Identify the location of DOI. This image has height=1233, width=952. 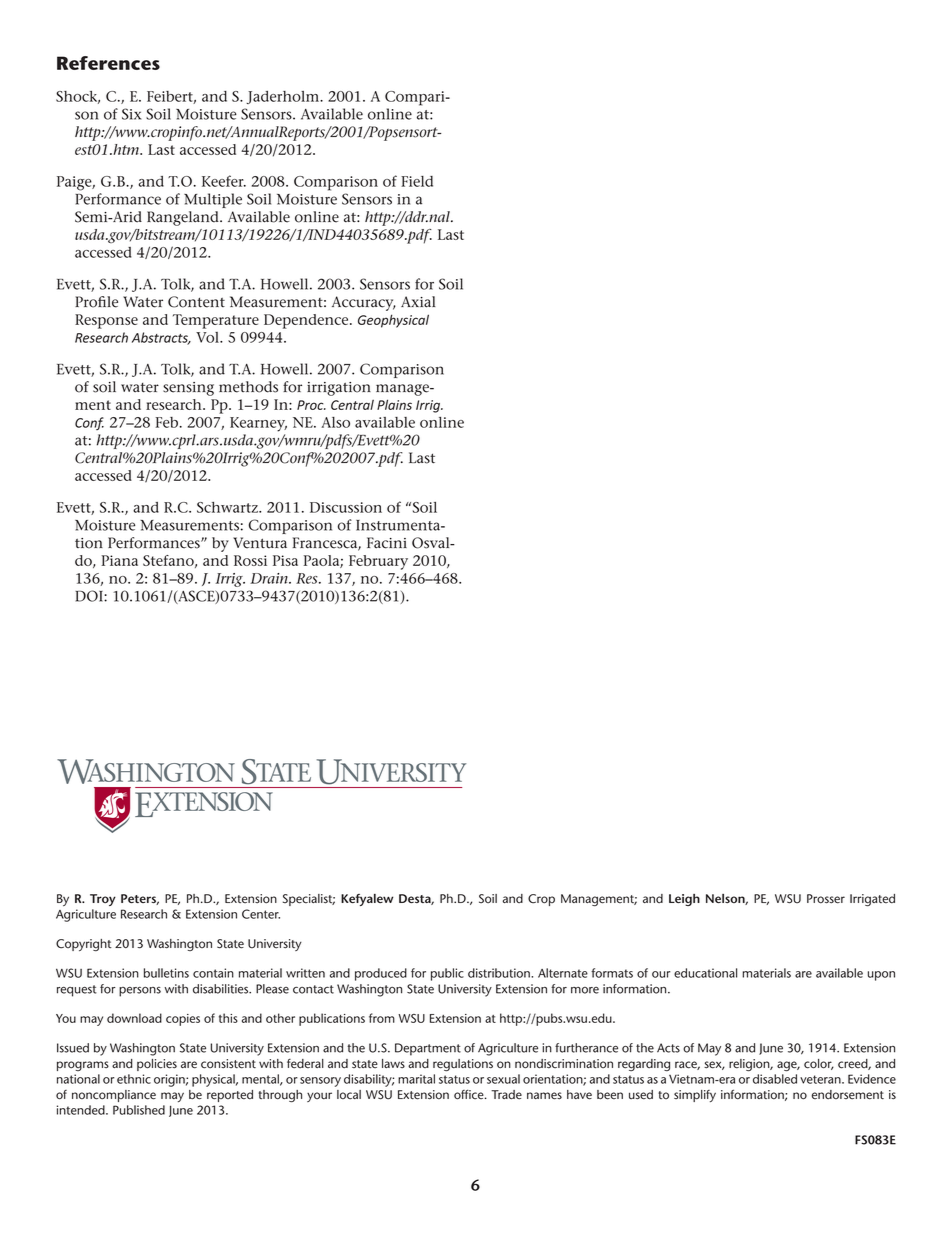
(90, 596).
